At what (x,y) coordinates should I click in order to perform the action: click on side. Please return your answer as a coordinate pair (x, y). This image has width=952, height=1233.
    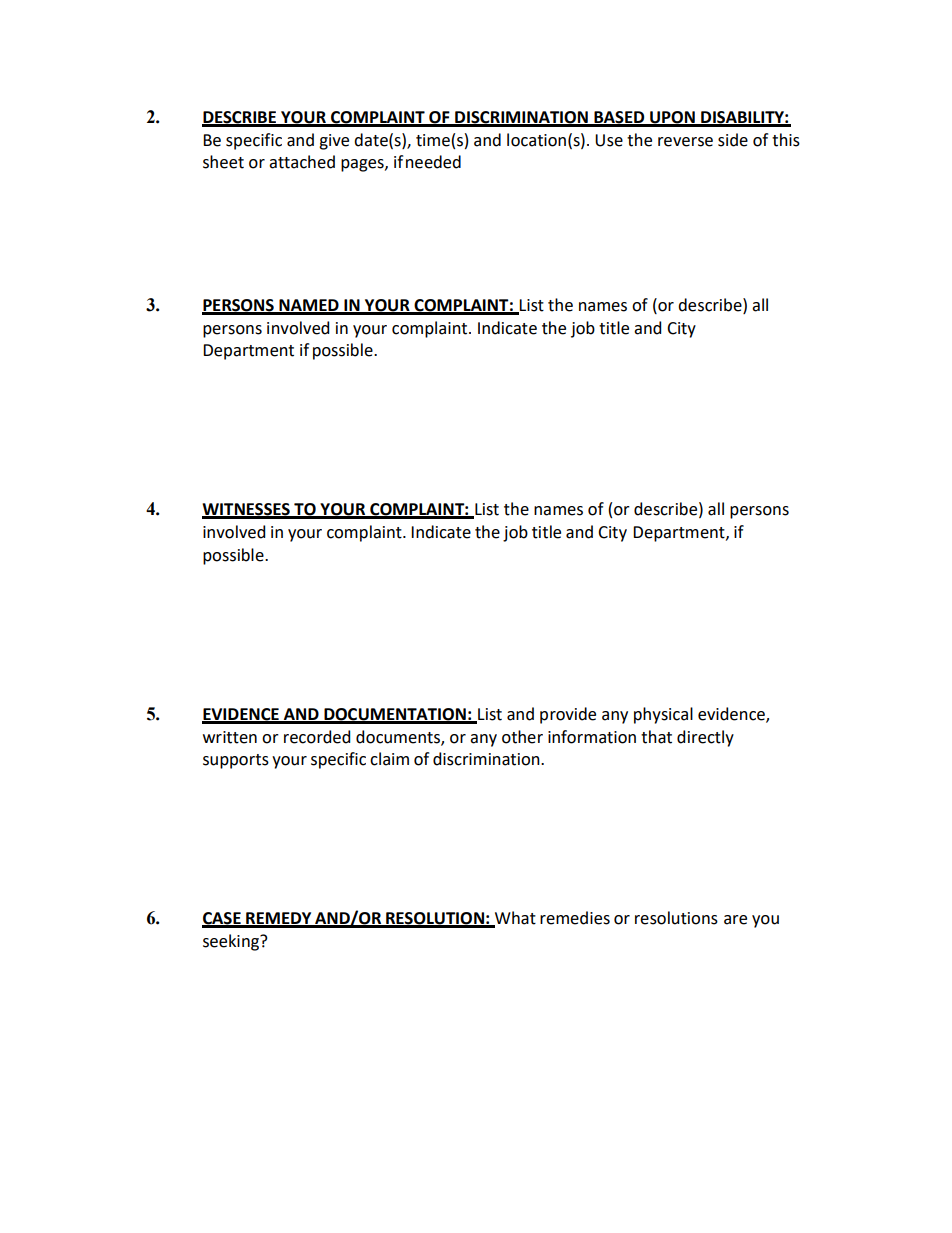
    Looking at the image, I should click on (733, 140).
